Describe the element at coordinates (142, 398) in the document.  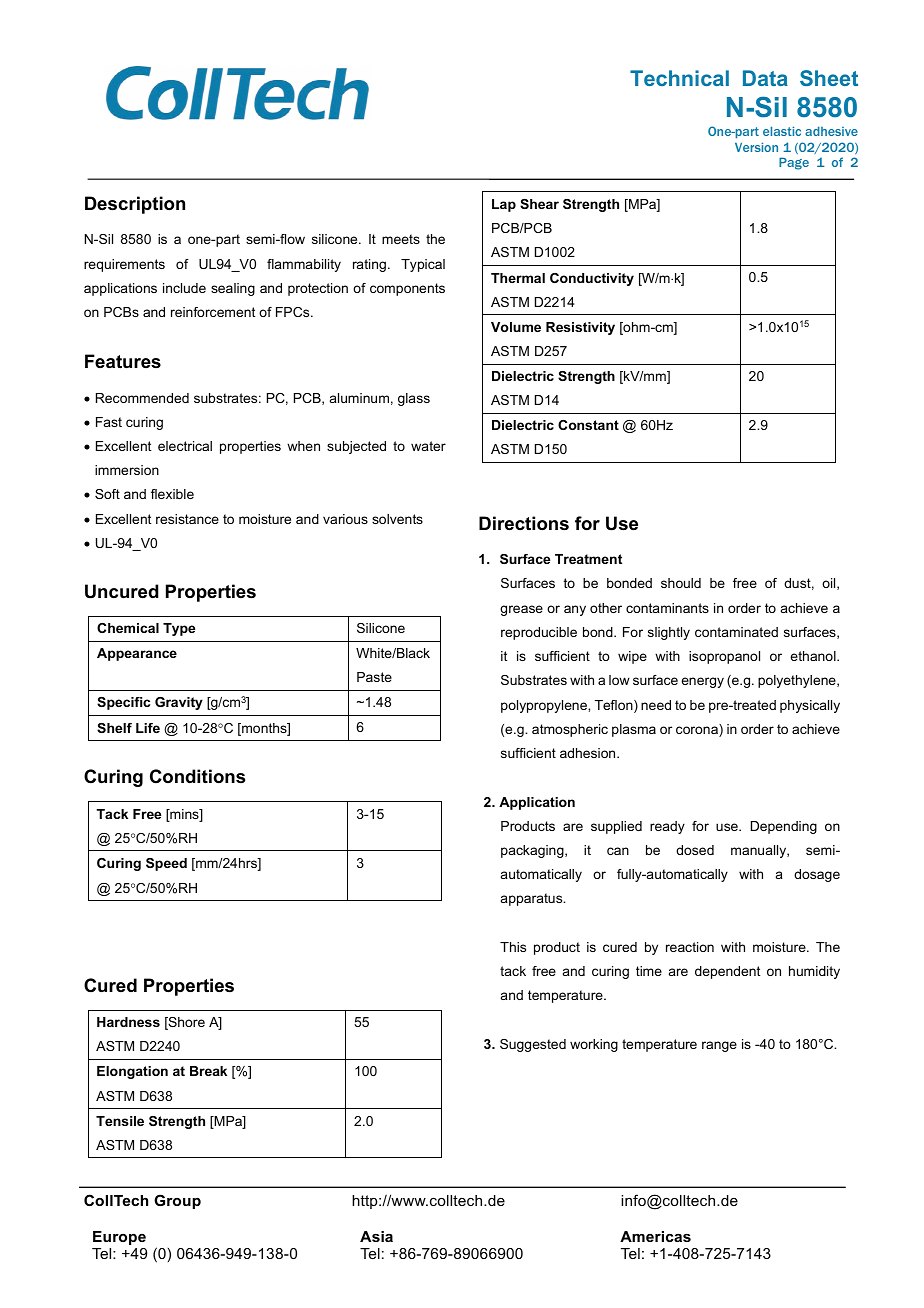
I see `Recommended` at that location.
